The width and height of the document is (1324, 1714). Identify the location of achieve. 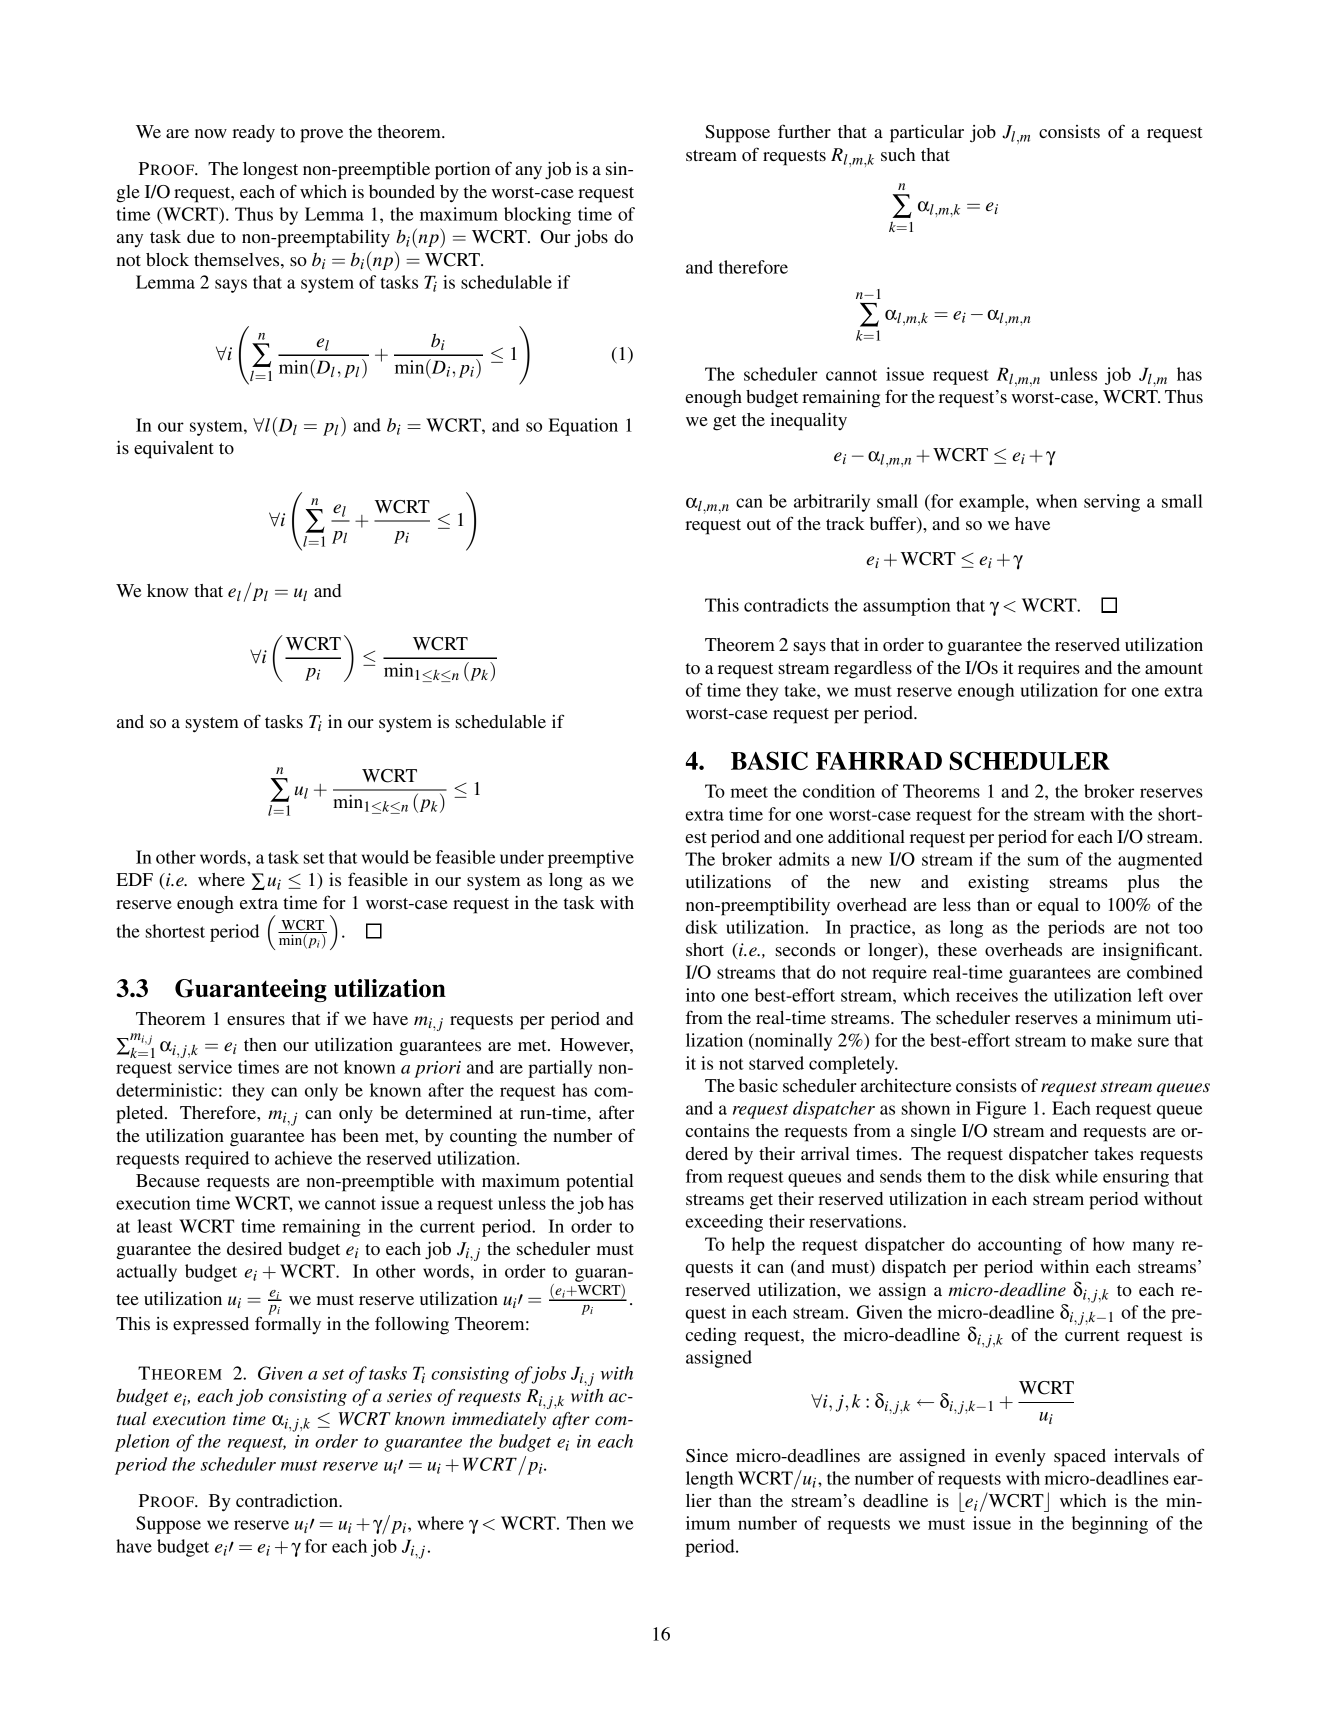
(303, 1158).
